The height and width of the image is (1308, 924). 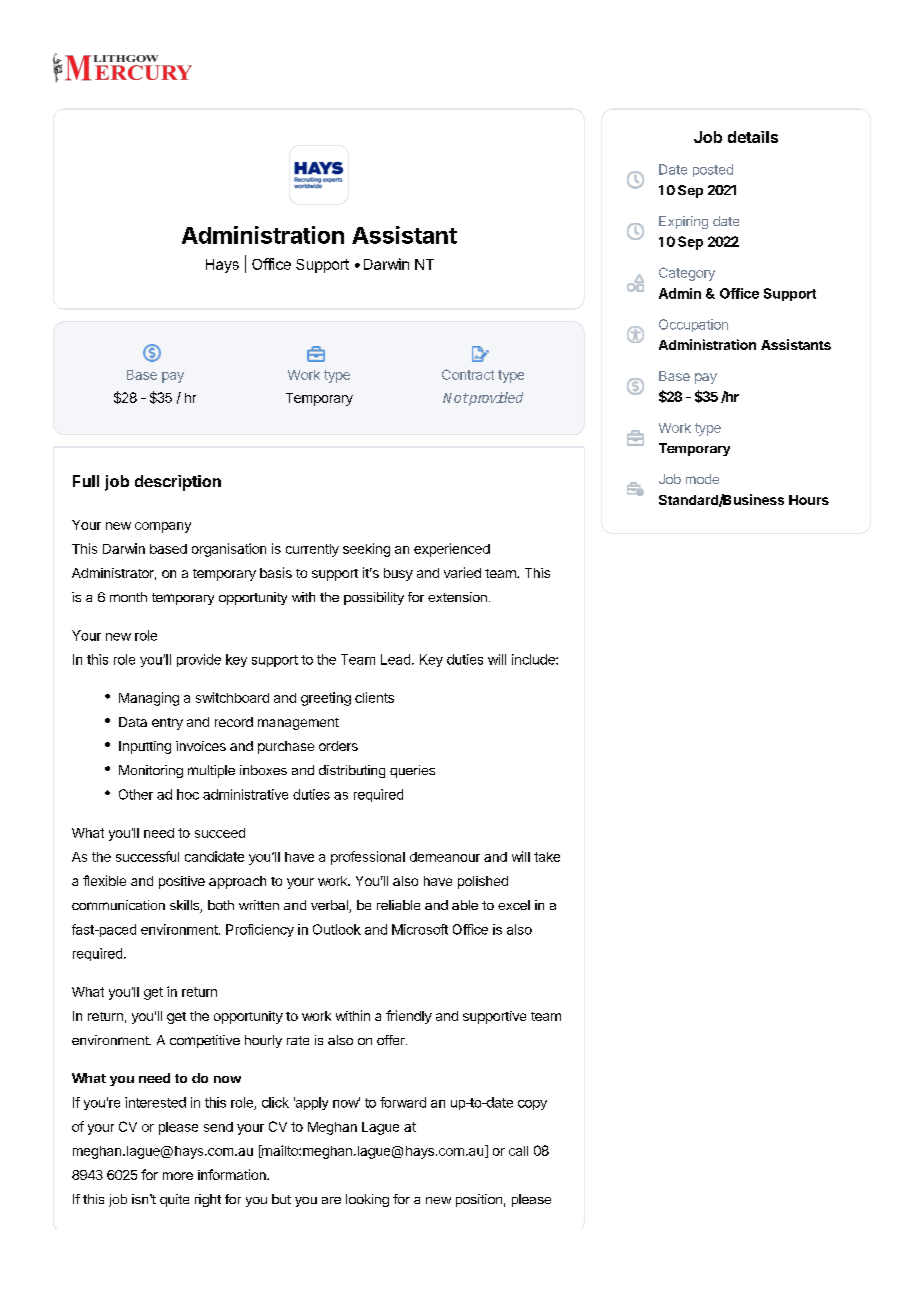 What do you see at coordinates (468, 374) in the image?
I see `Contract` at bounding box center [468, 374].
